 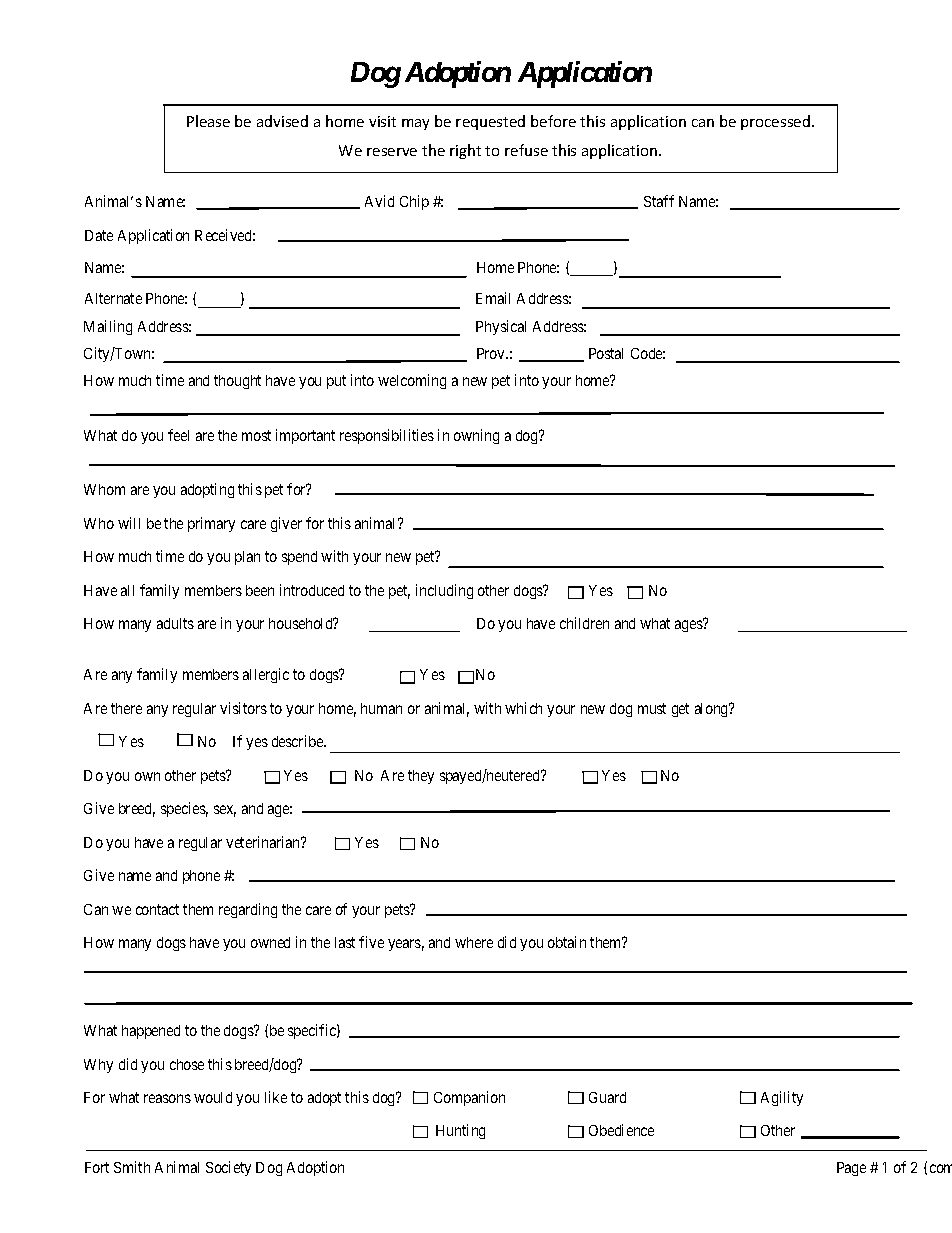 What do you see at coordinates (476, 436) in the screenshot?
I see `owning` at bounding box center [476, 436].
